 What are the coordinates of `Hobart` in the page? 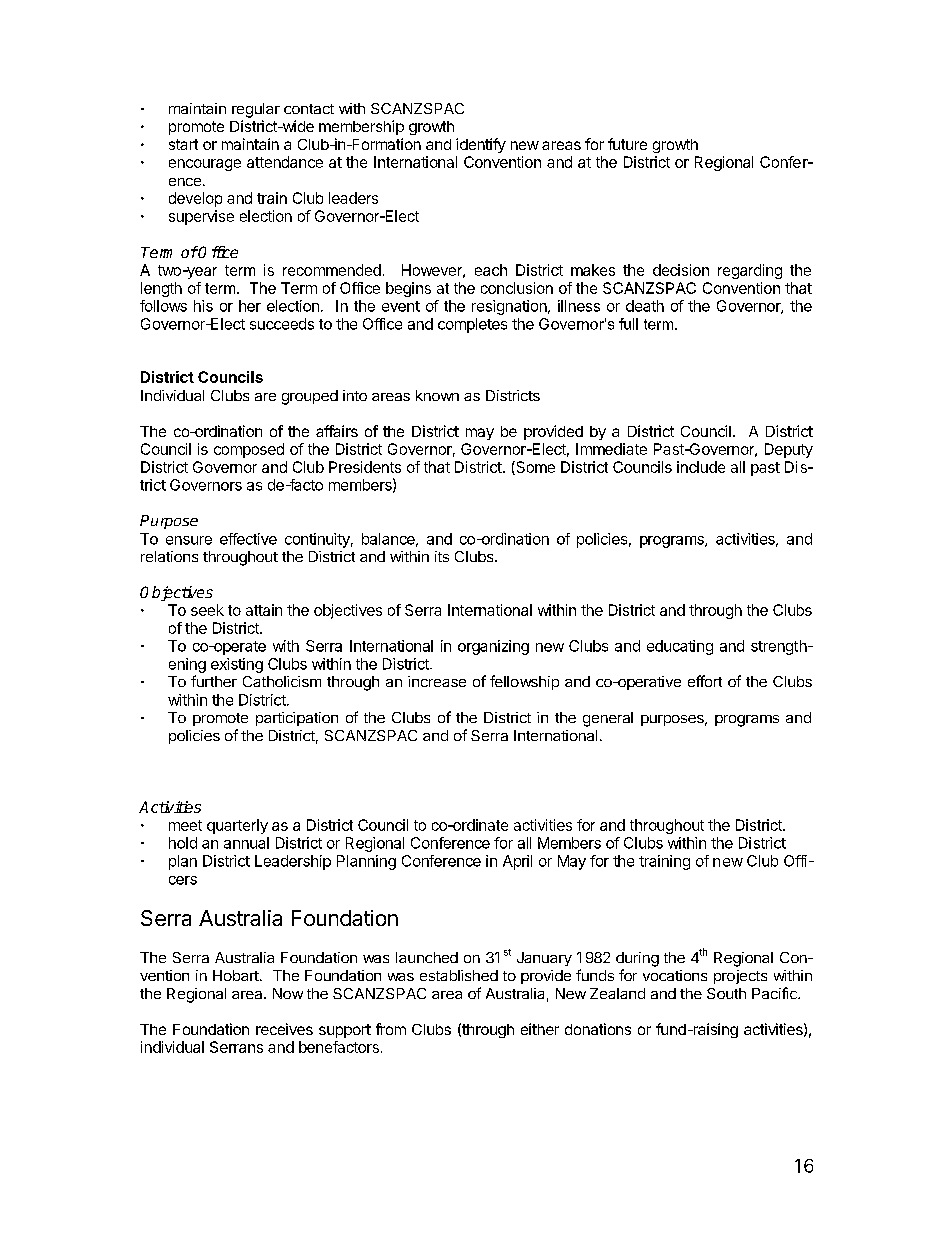 It's located at (237, 975).
